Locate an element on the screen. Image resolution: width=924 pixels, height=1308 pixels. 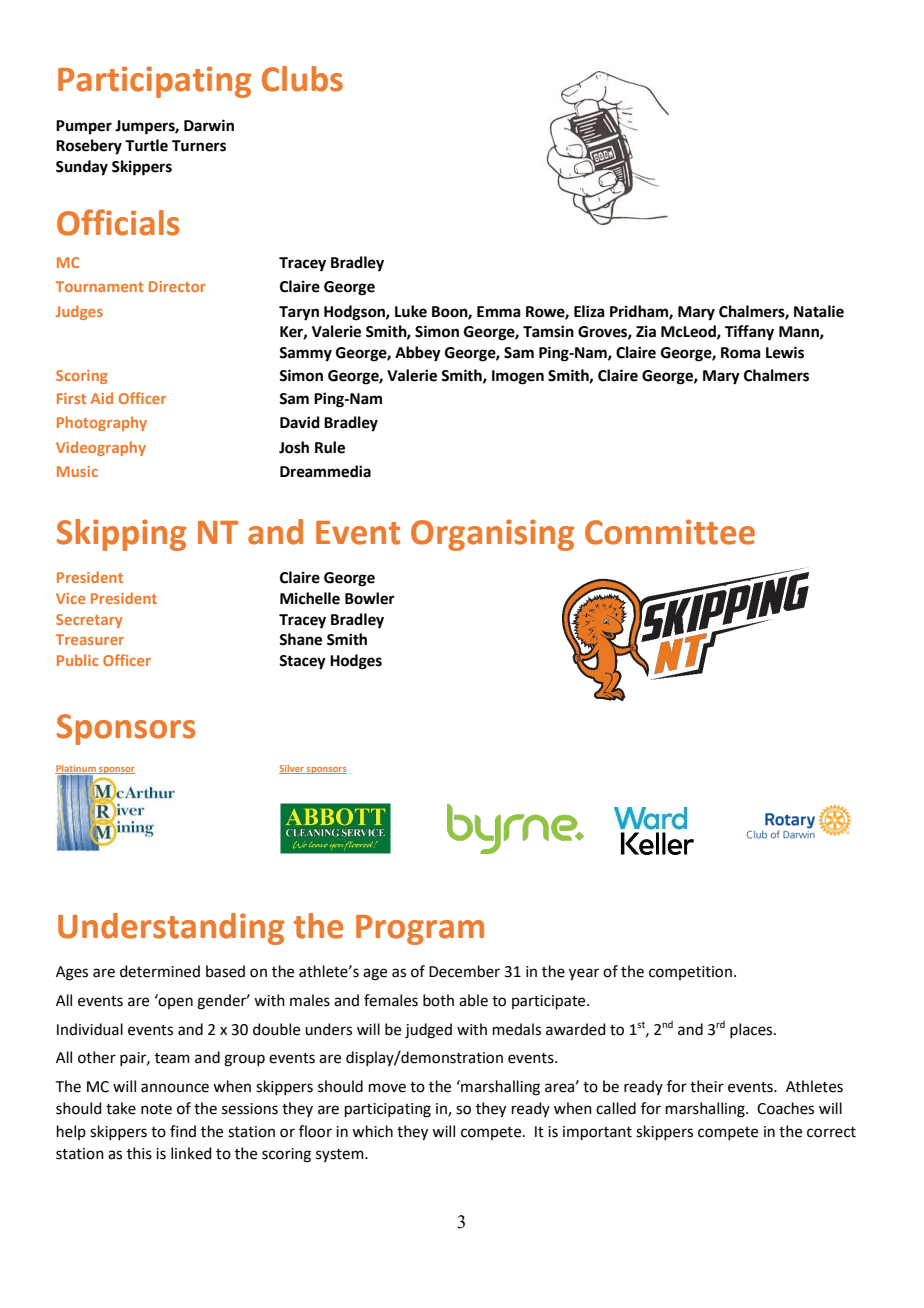
which is located at coordinates (372, 1131).
